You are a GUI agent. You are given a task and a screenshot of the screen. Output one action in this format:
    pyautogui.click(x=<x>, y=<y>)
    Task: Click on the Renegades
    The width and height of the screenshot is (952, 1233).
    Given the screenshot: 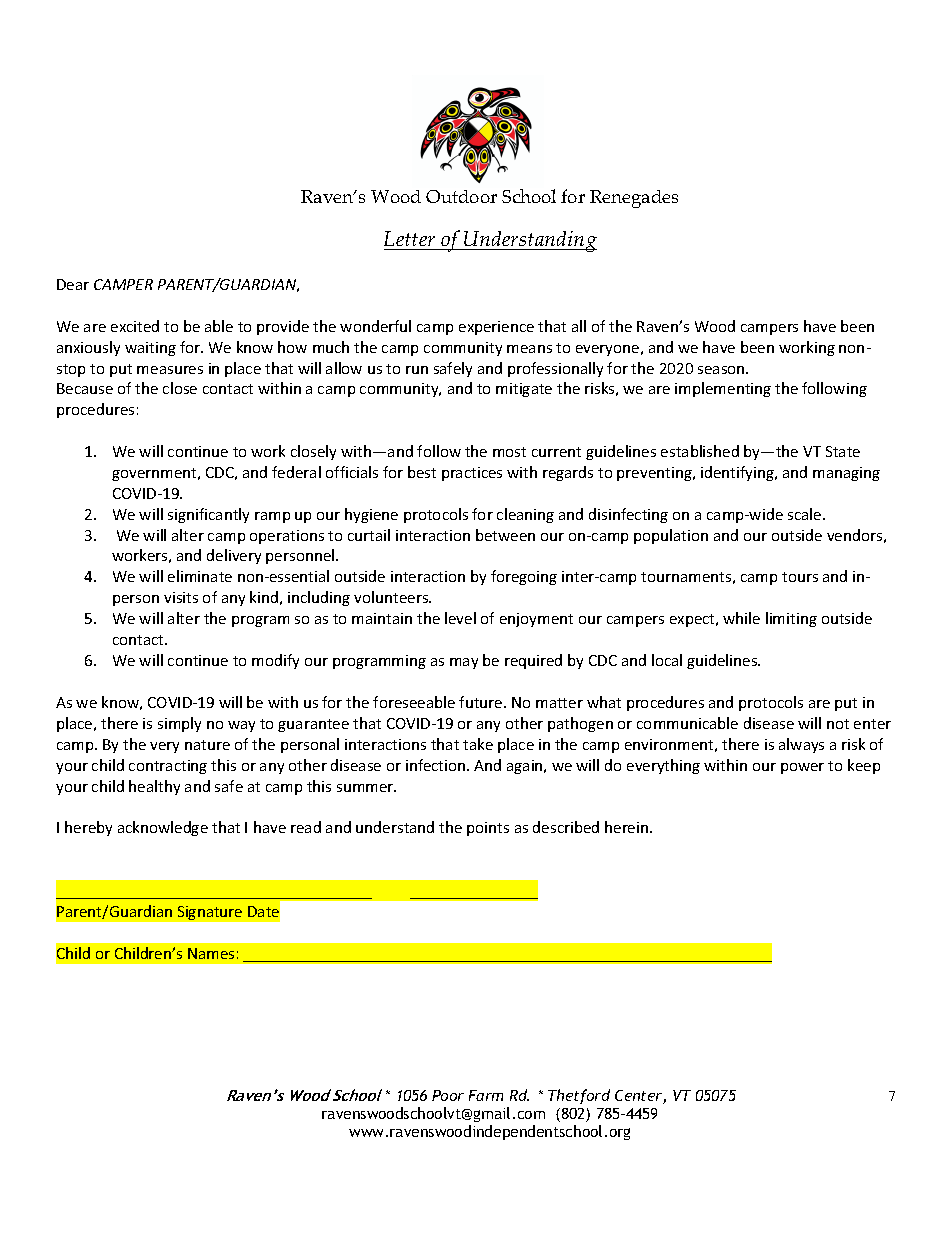 What is the action you would take?
    pyautogui.click(x=634, y=199)
